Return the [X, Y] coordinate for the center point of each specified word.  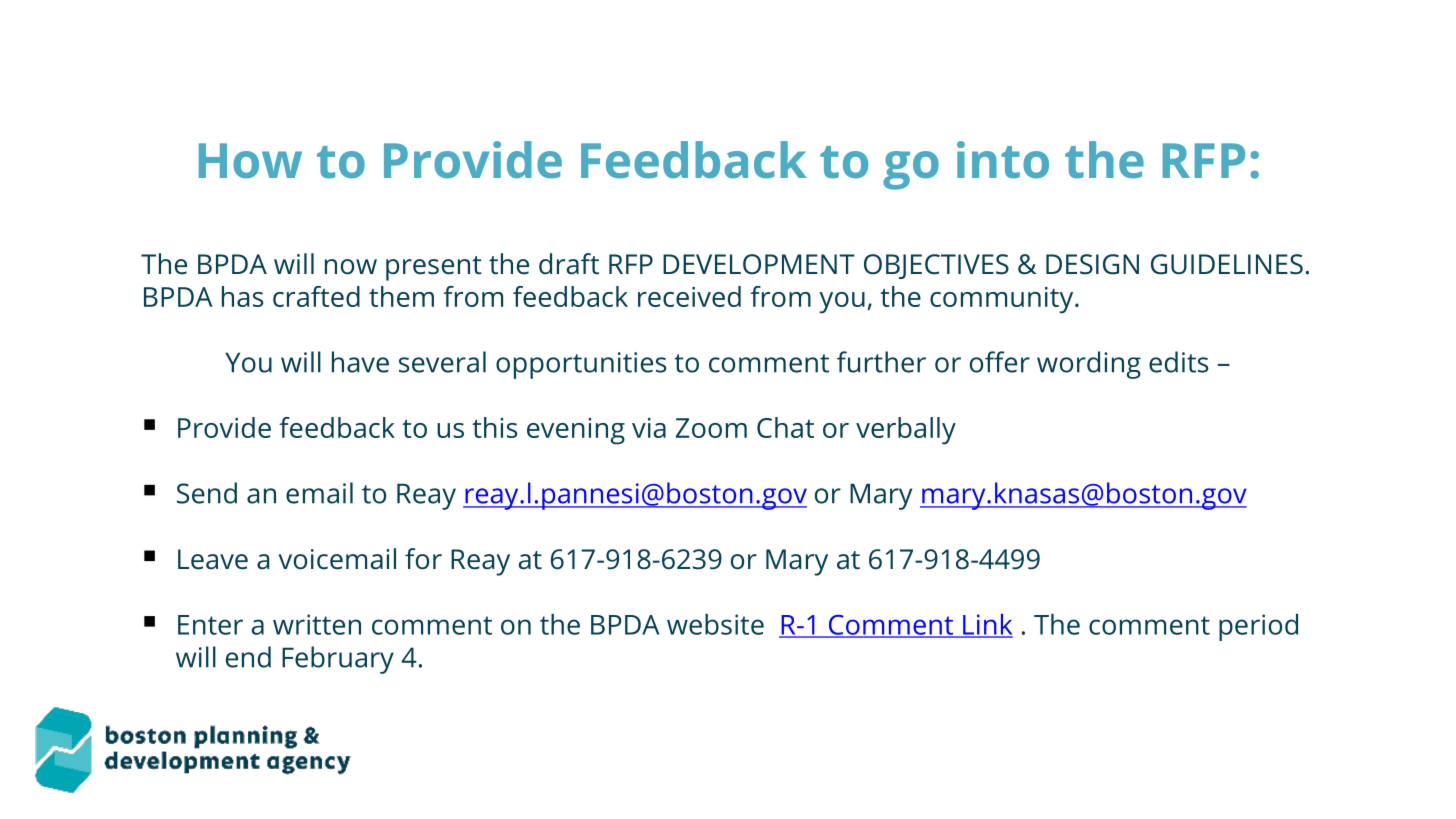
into [1003, 160]
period [1258, 627]
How [250, 160]
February [338, 660]
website [715, 624]
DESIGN [1092, 264]
